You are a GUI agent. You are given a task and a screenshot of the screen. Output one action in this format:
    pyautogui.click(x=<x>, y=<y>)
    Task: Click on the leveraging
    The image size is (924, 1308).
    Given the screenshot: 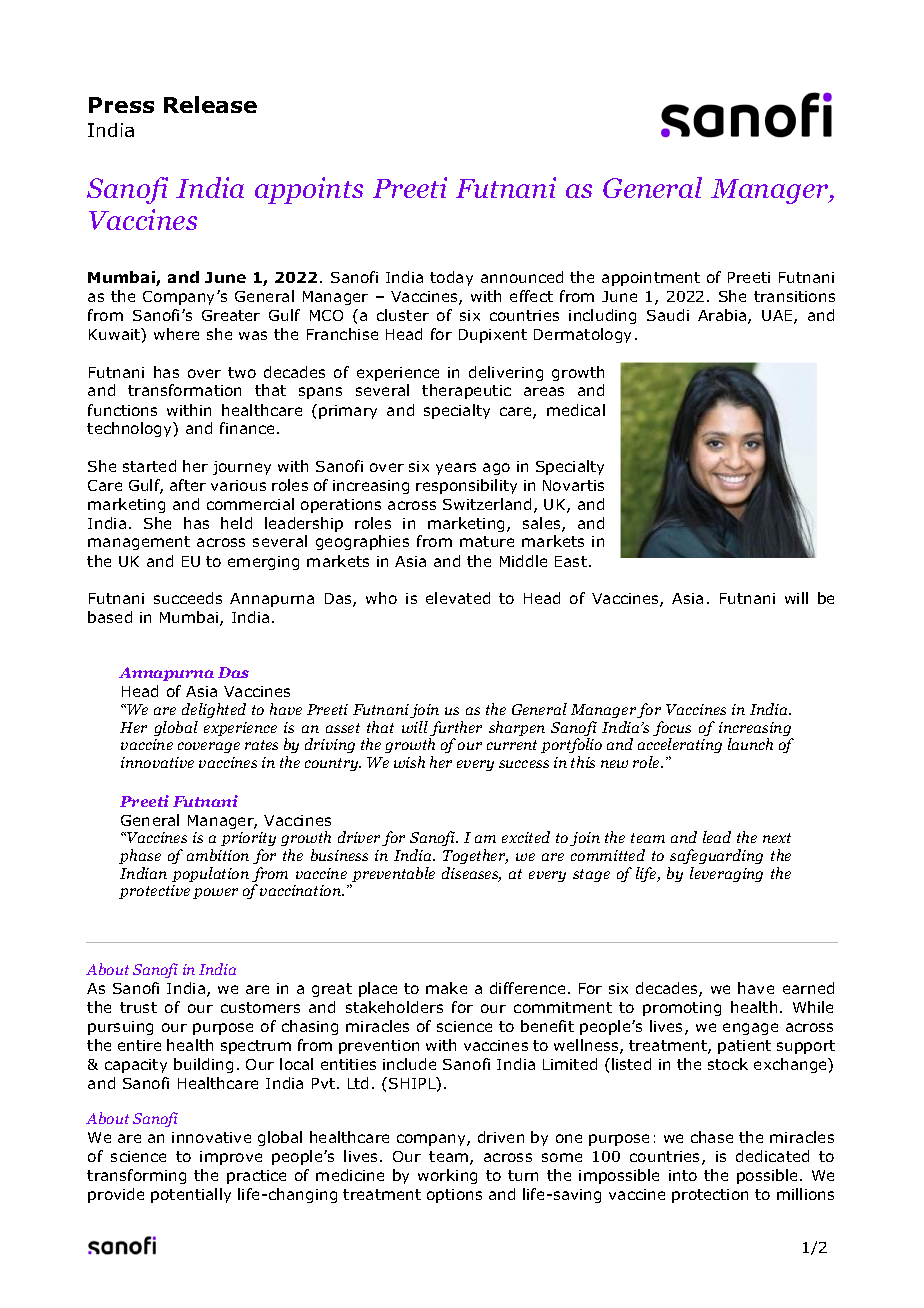 What is the action you would take?
    pyautogui.click(x=726, y=874)
